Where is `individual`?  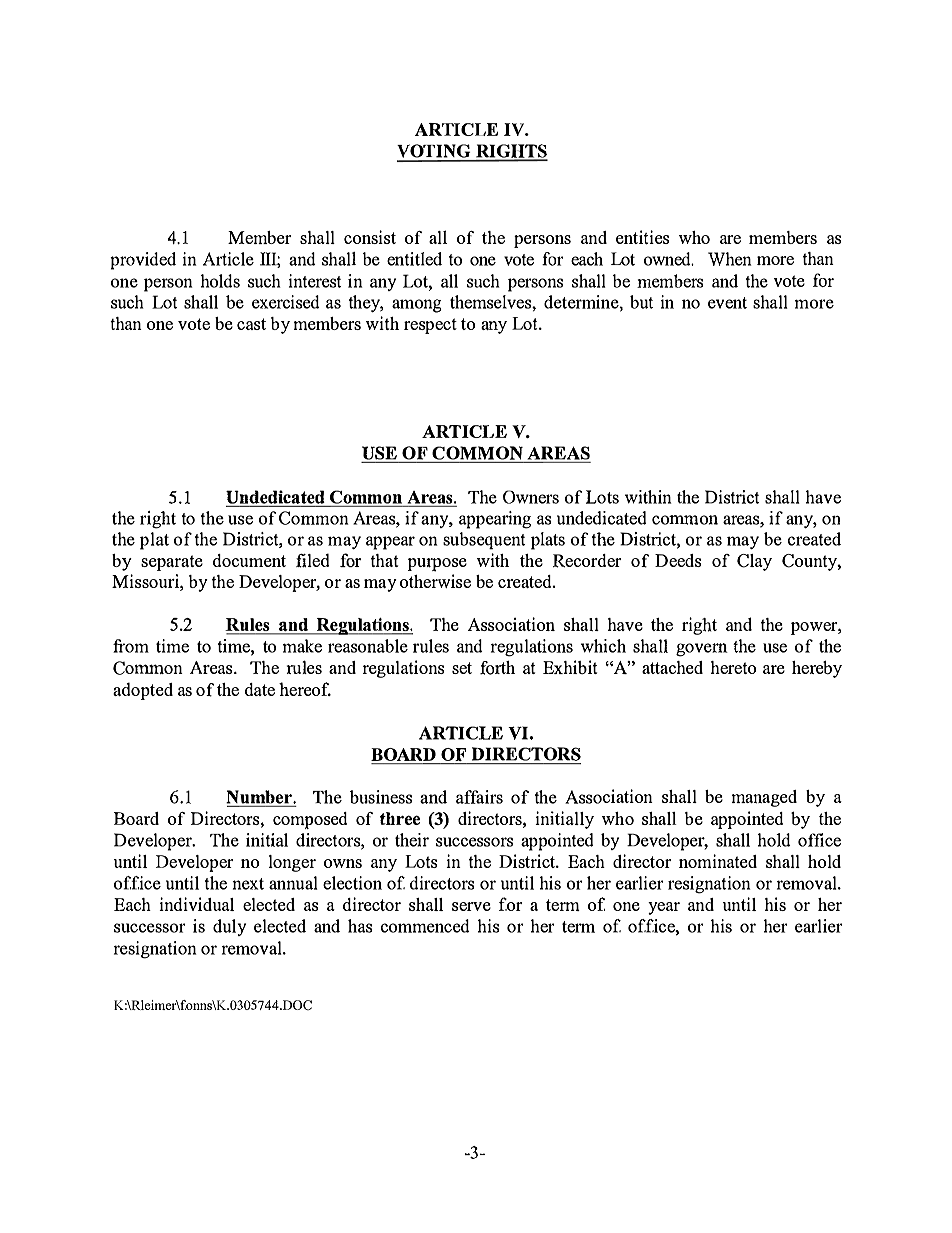 individual is located at coordinates (196, 904).
